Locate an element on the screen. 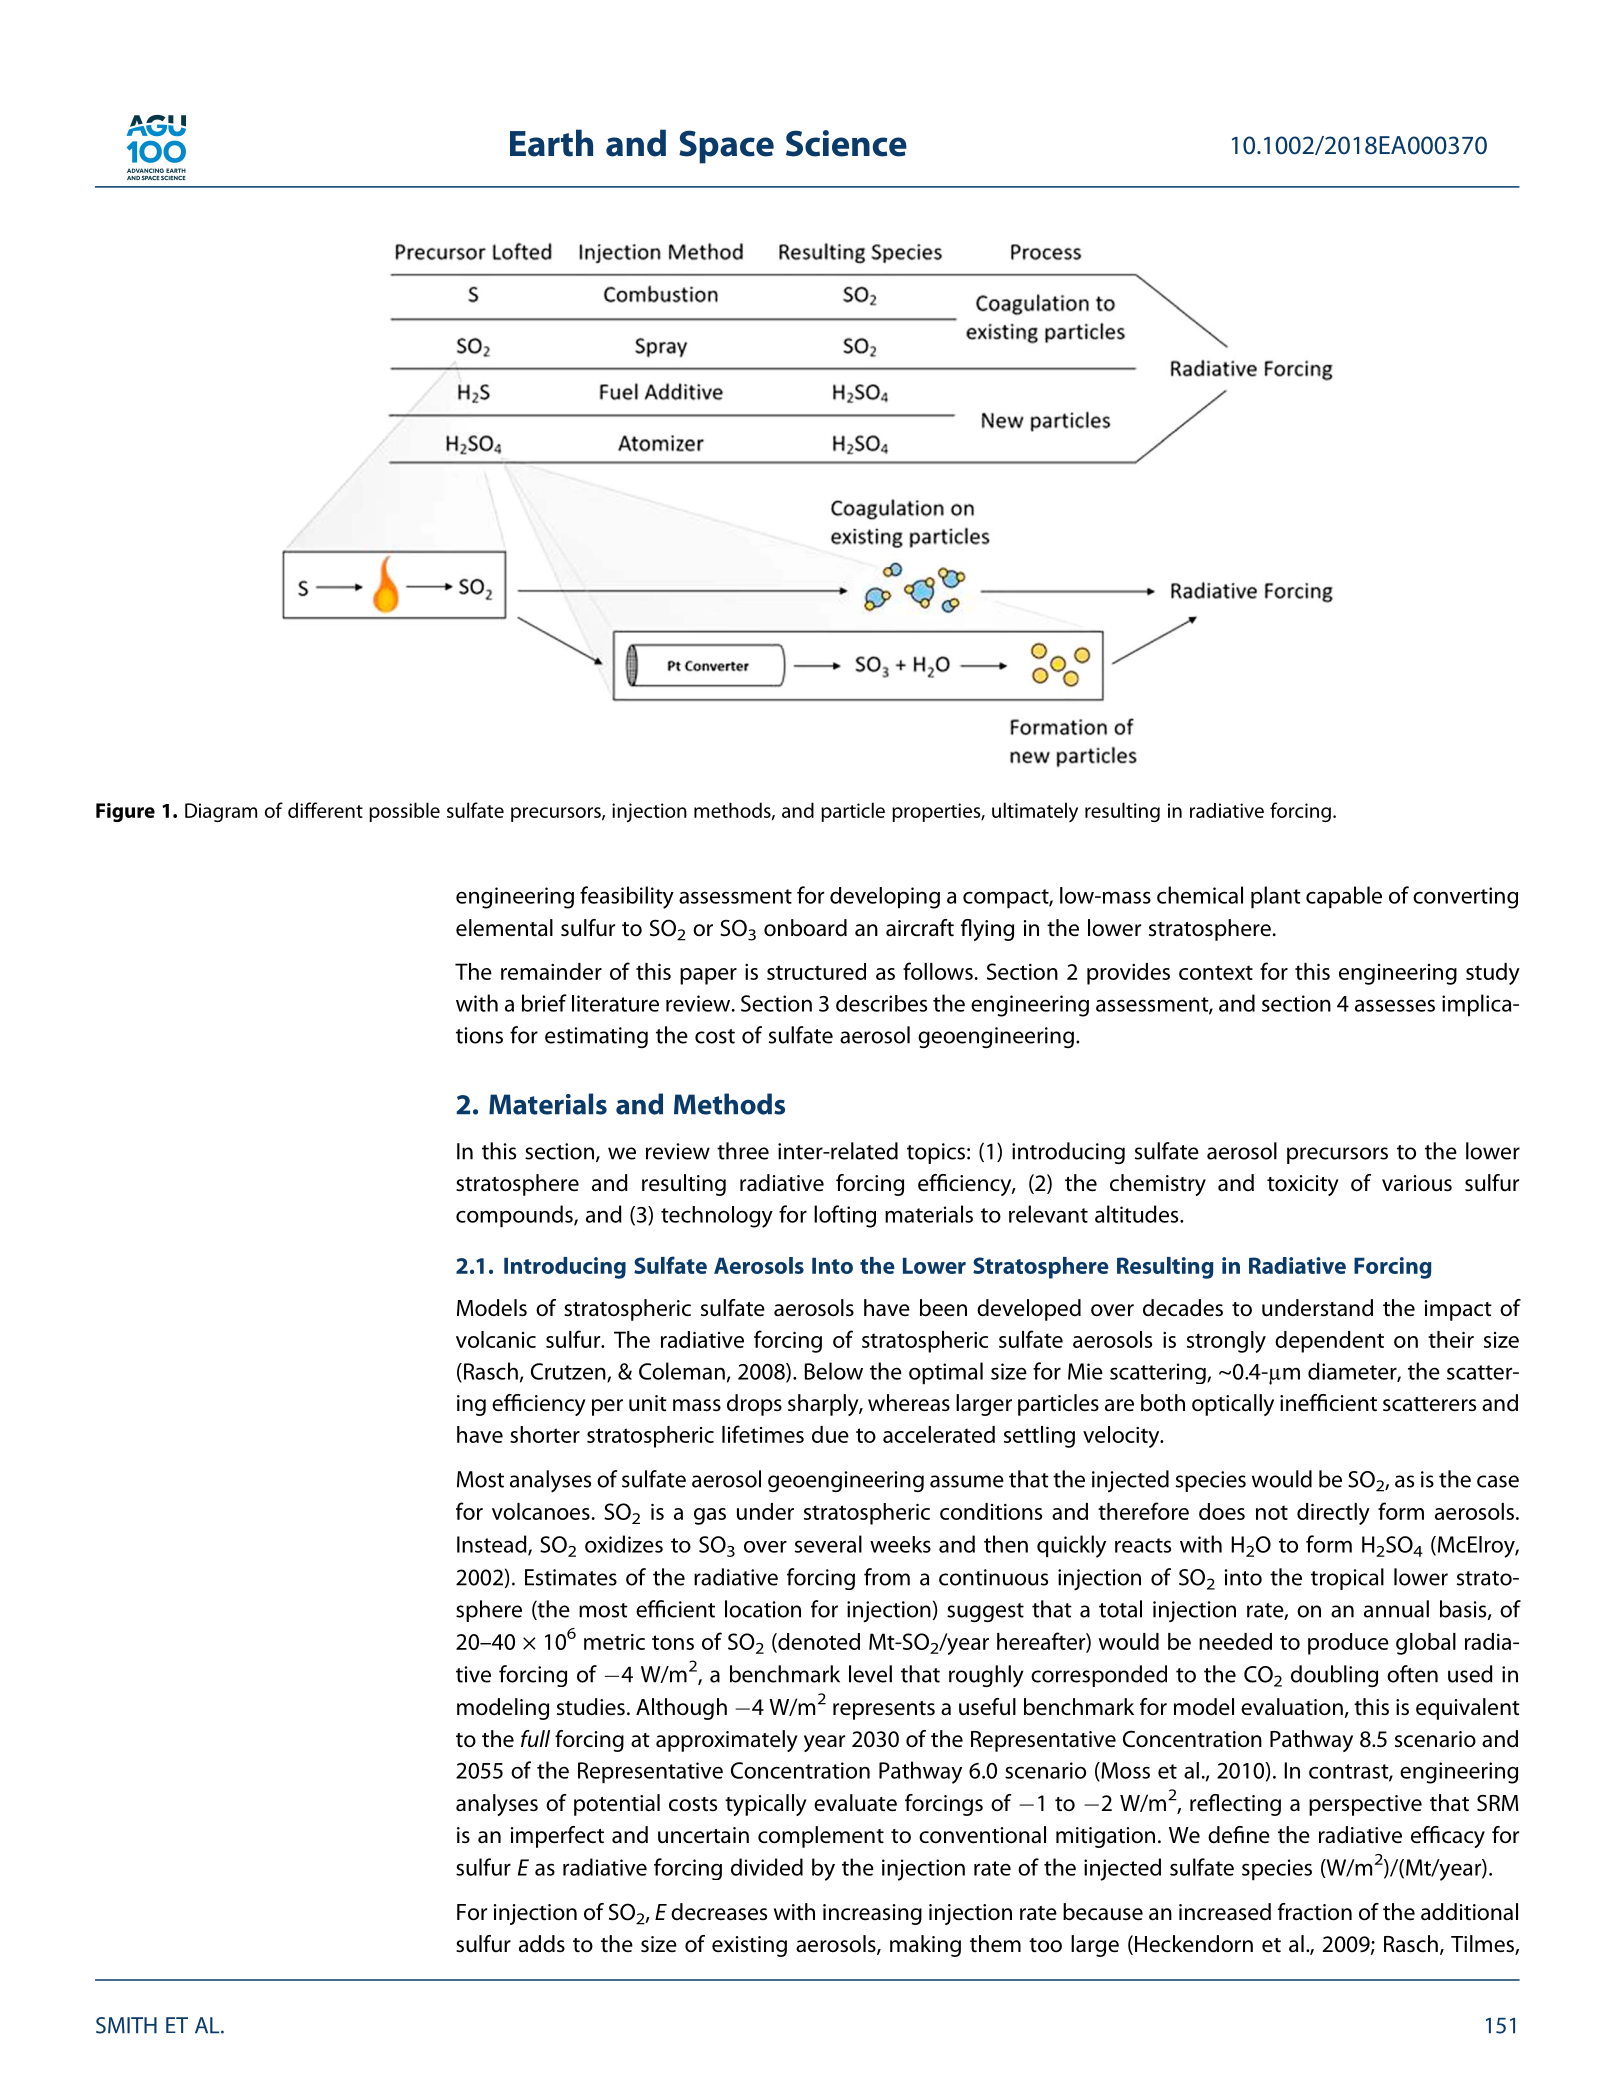  Earth is located at coordinates (551, 143).
